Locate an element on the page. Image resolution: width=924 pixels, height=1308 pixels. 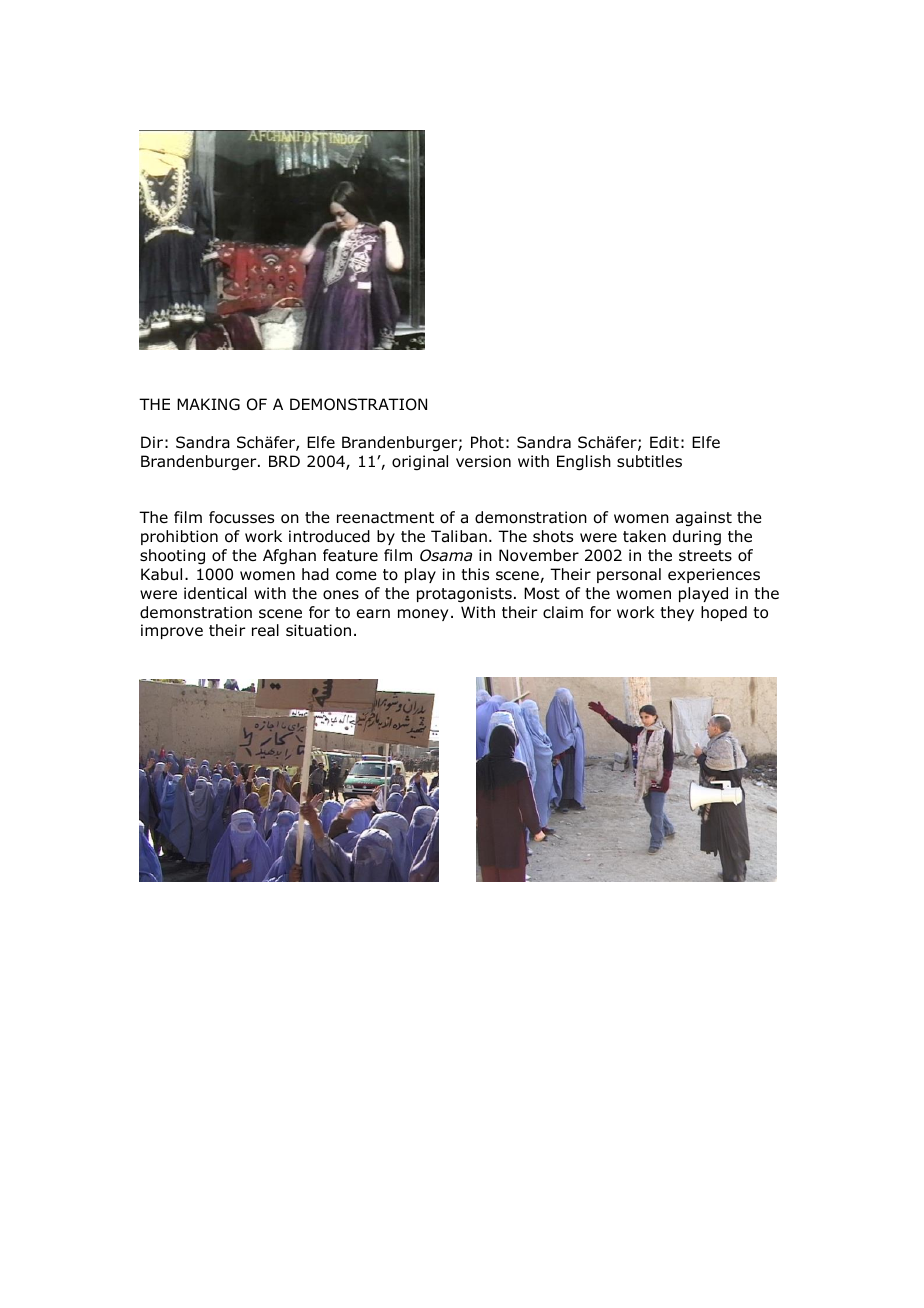
focusses is located at coordinates (241, 517).
